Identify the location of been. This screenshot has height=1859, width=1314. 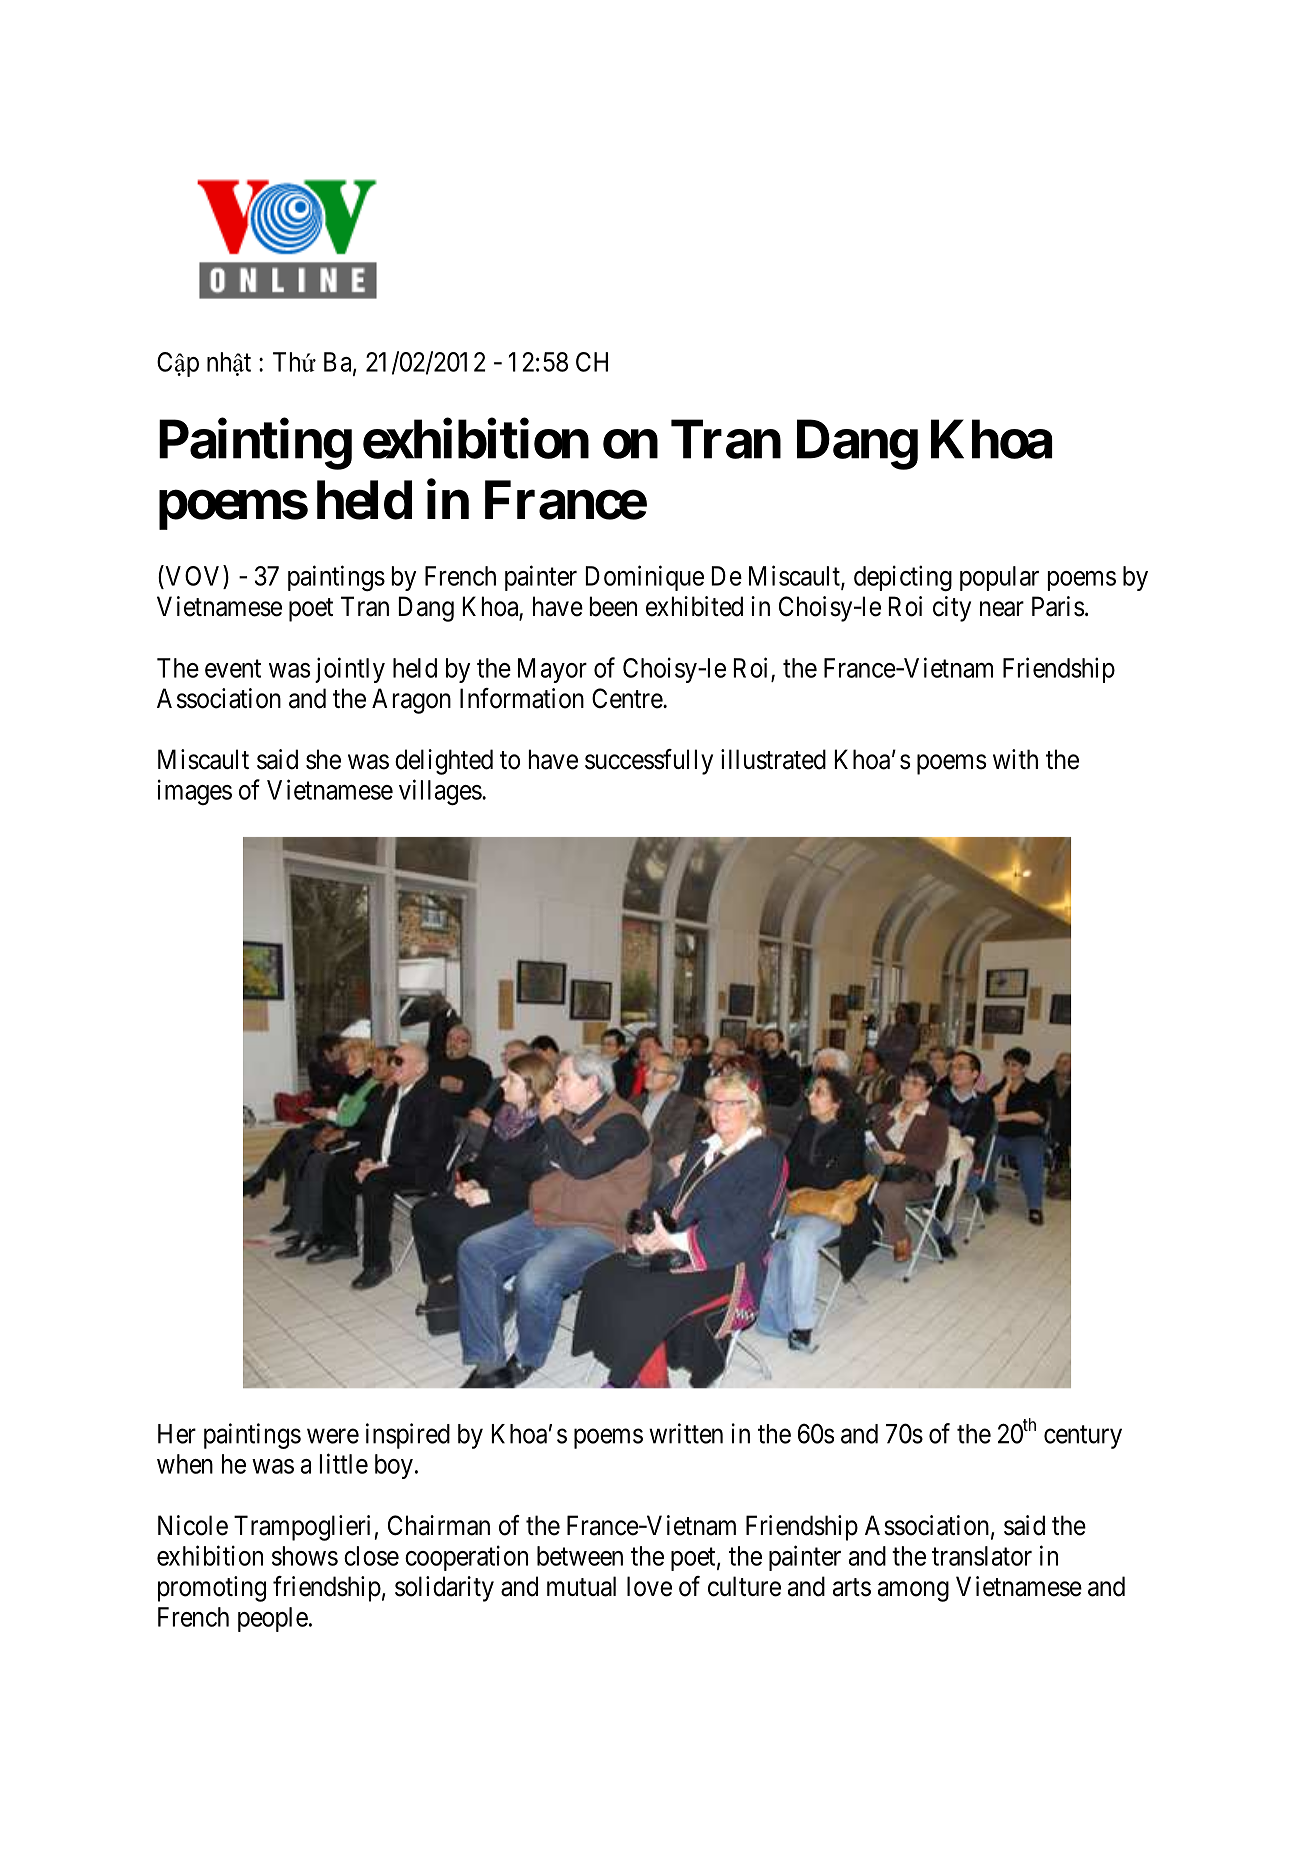
(613, 606).
